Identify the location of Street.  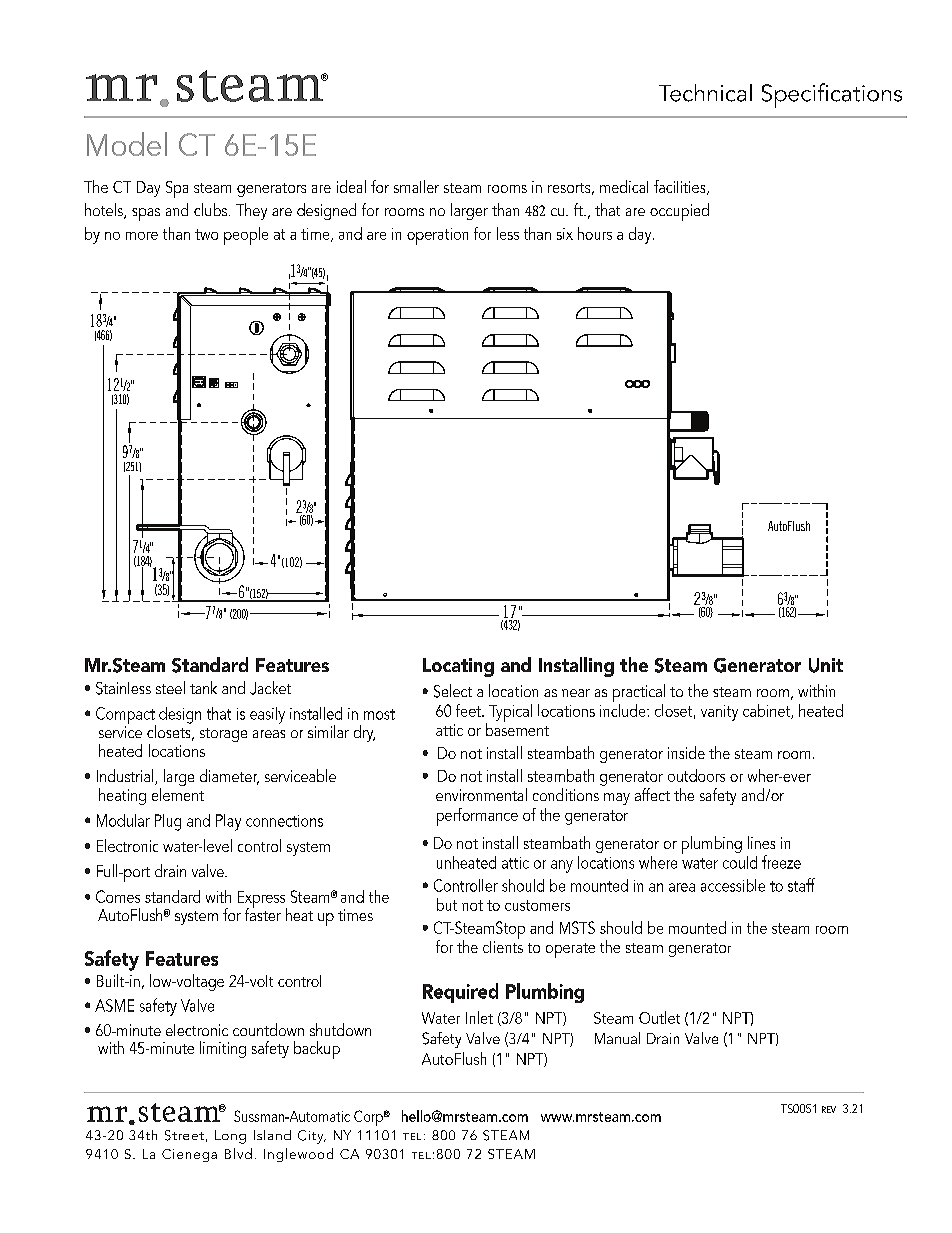
(184, 1135).
